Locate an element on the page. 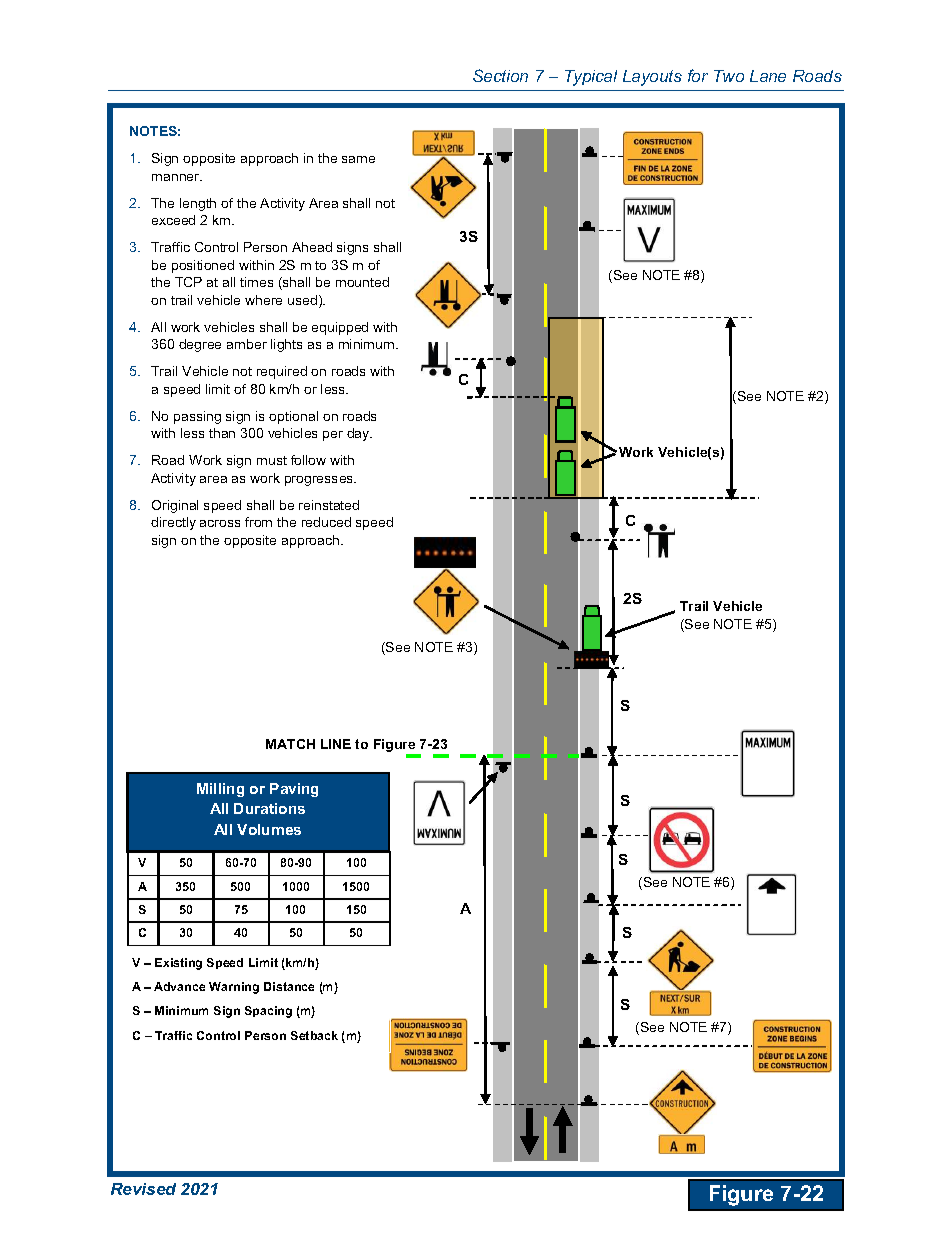 The image size is (952, 1233). LINE is located at coordinates (336, 744).
